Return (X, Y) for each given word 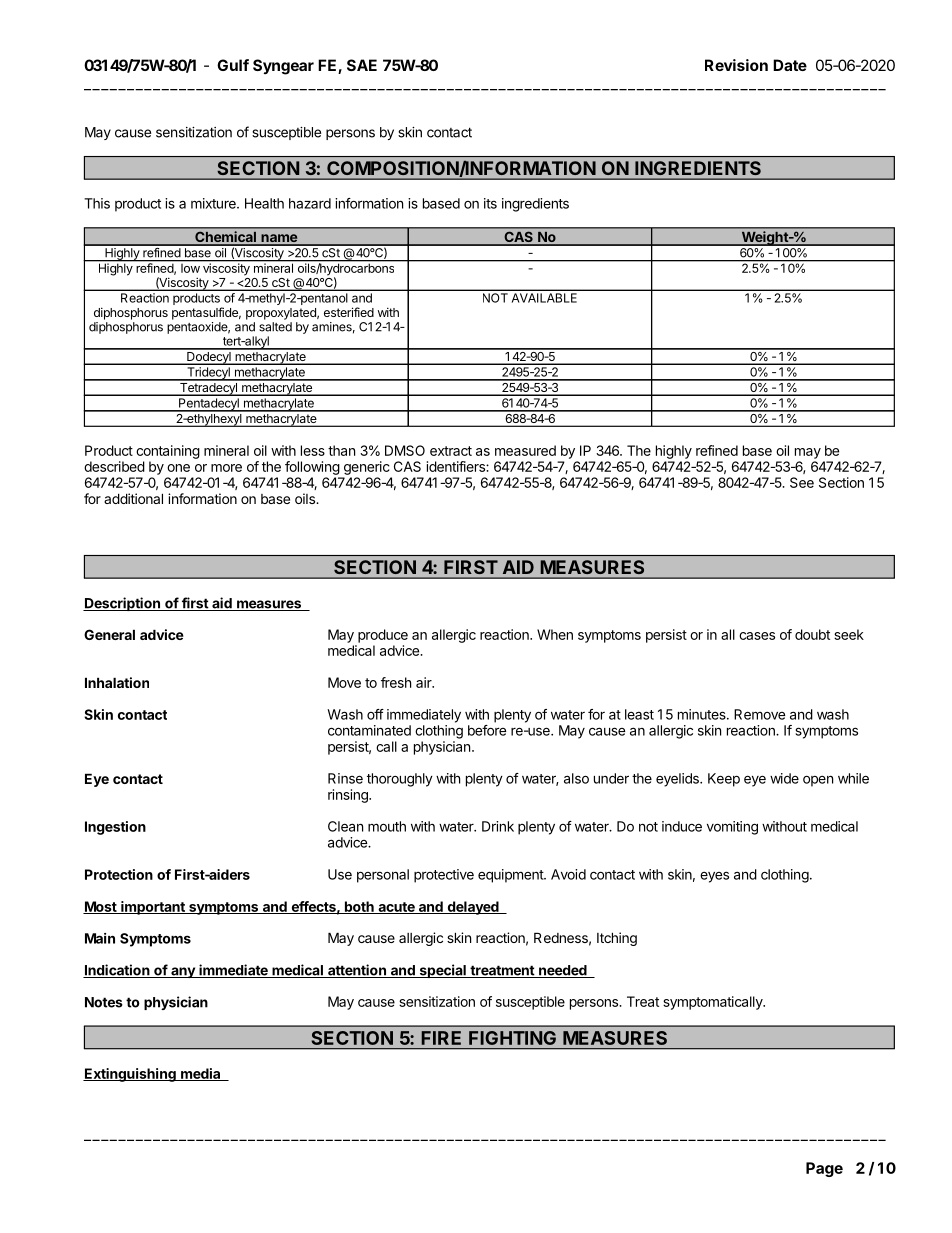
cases (757, 636)
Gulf (233, 65)
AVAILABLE (544, 298)
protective (444, 876)
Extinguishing (130, 1075)
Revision (736, 65)
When (555, 634)
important (153, 908)
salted (275, 327)
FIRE (441, 1038)
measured (525, 450)
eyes (714, 877)
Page (824, 1169)
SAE (362, 65)
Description (122, 604)
